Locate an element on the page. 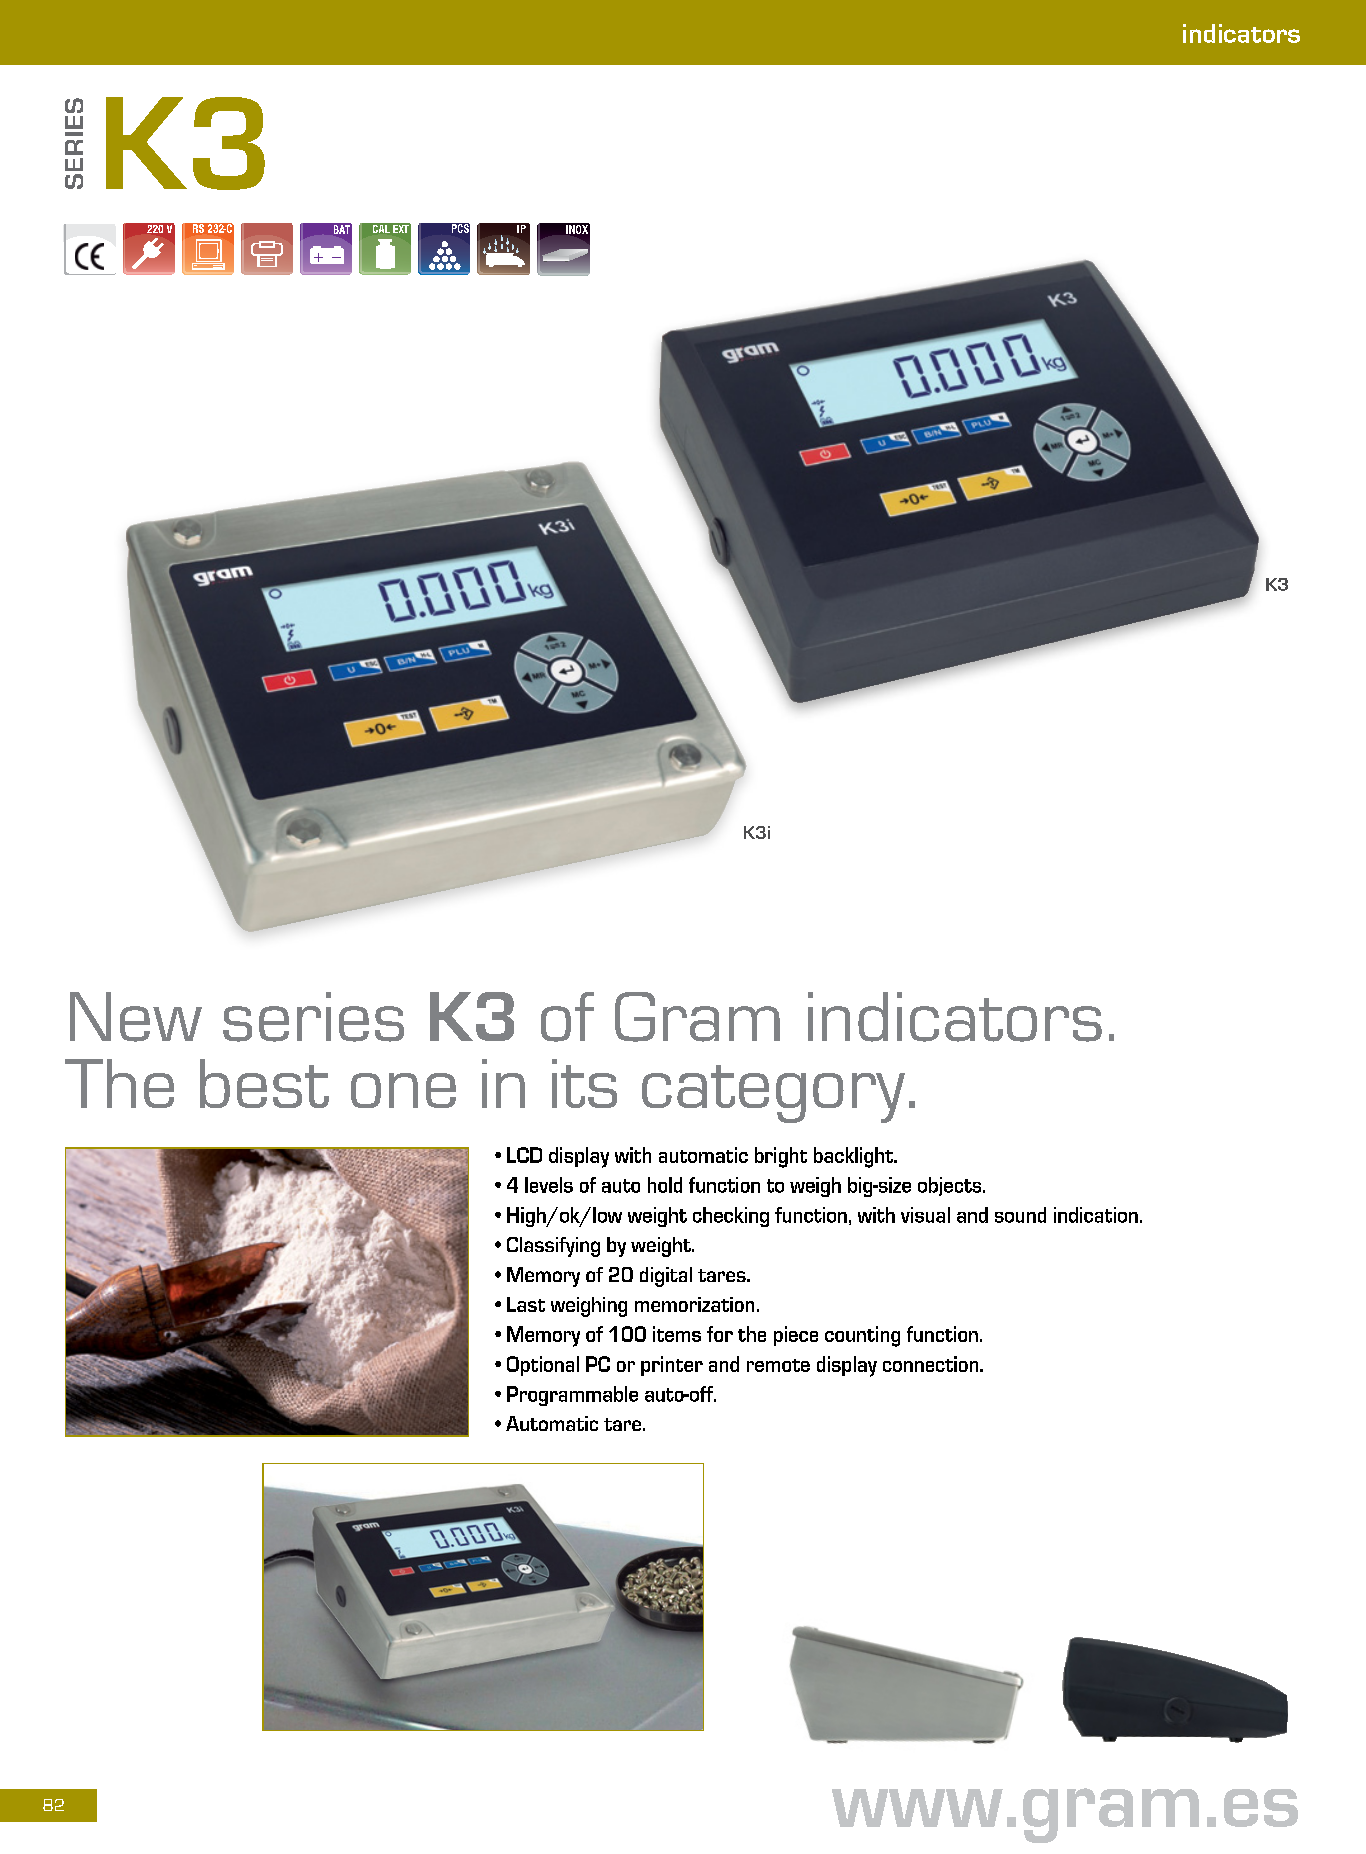  Optional is located at coordinates (543, 1366).
